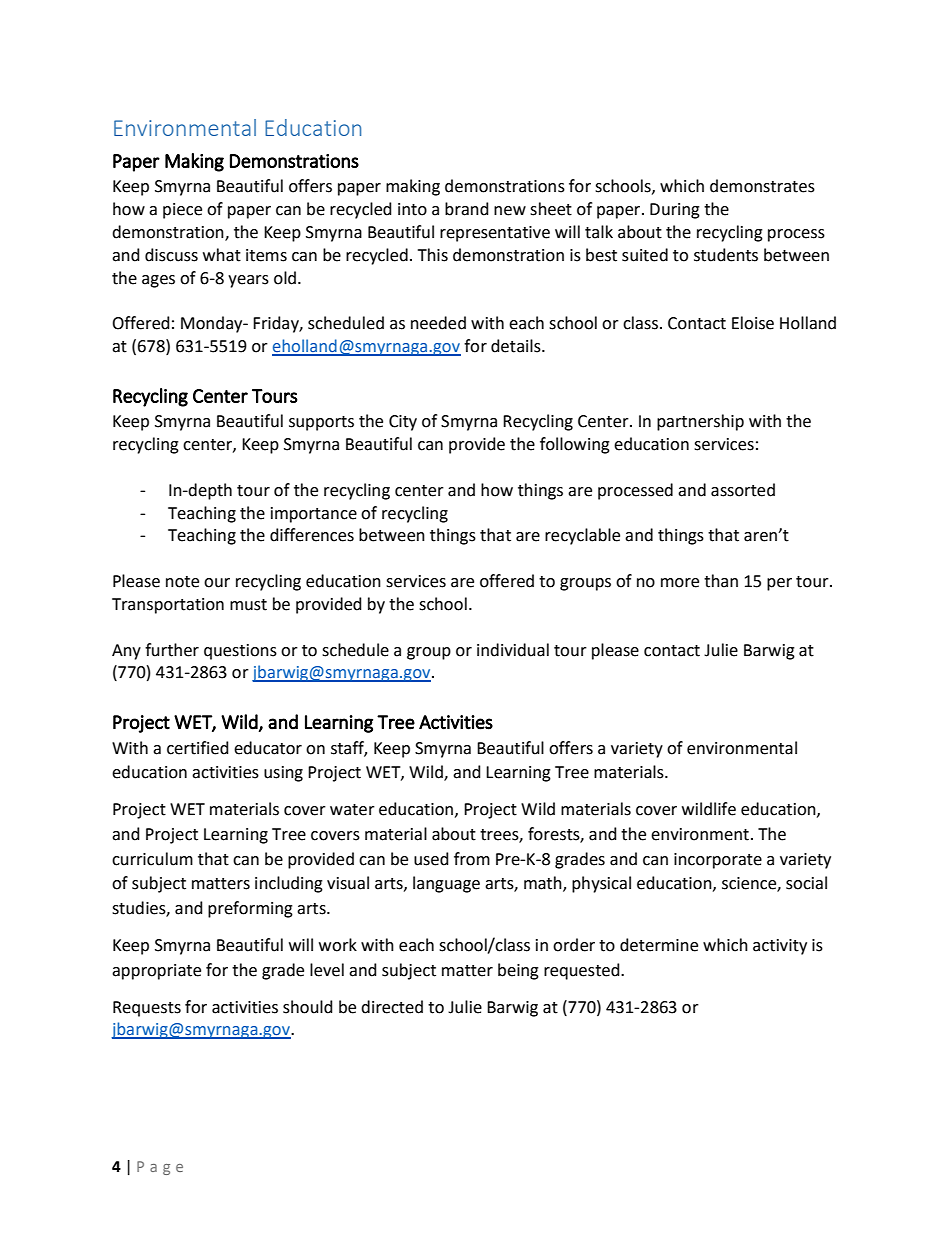  Describe the element at coordinates (675, 211) in the screenshot. I see `During` at that location.
